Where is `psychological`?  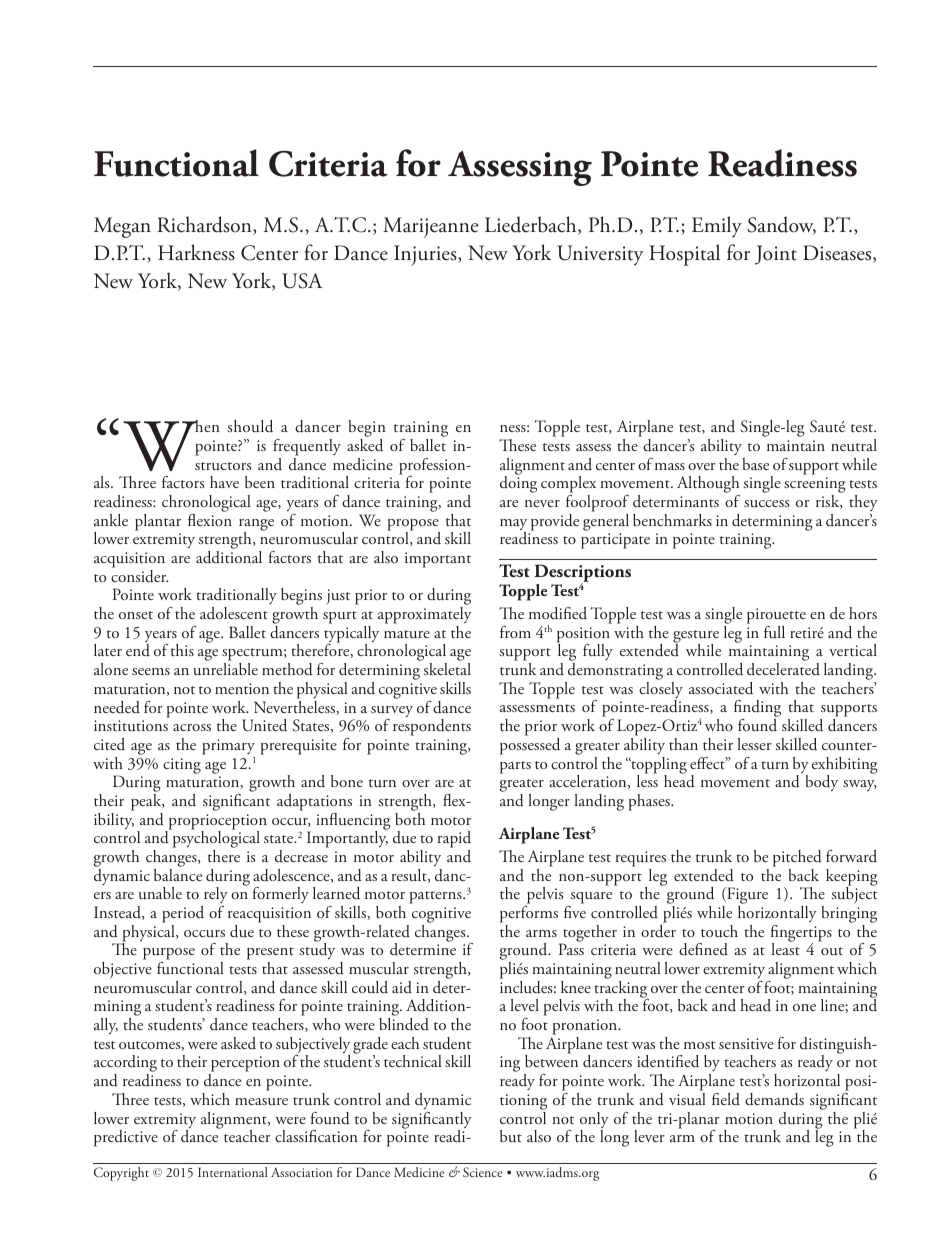
psychological is located at coordinates (215, 840).
